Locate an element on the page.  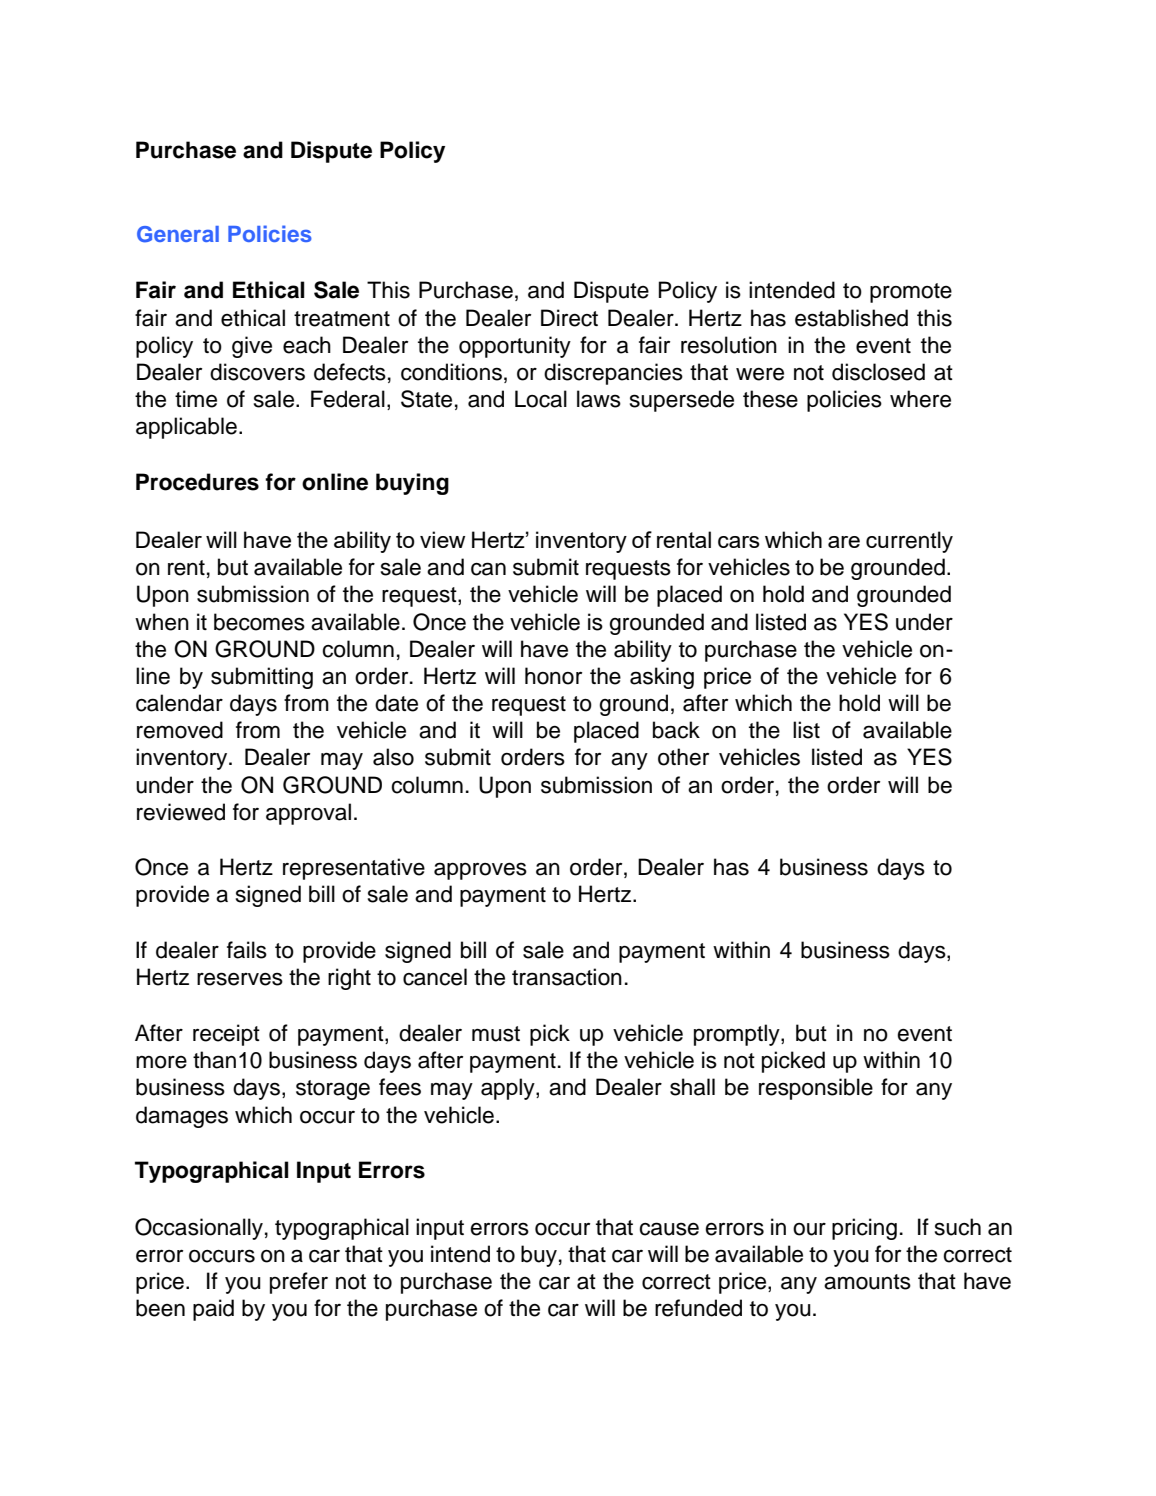
promptly is located at coordinates (738, 1035).
